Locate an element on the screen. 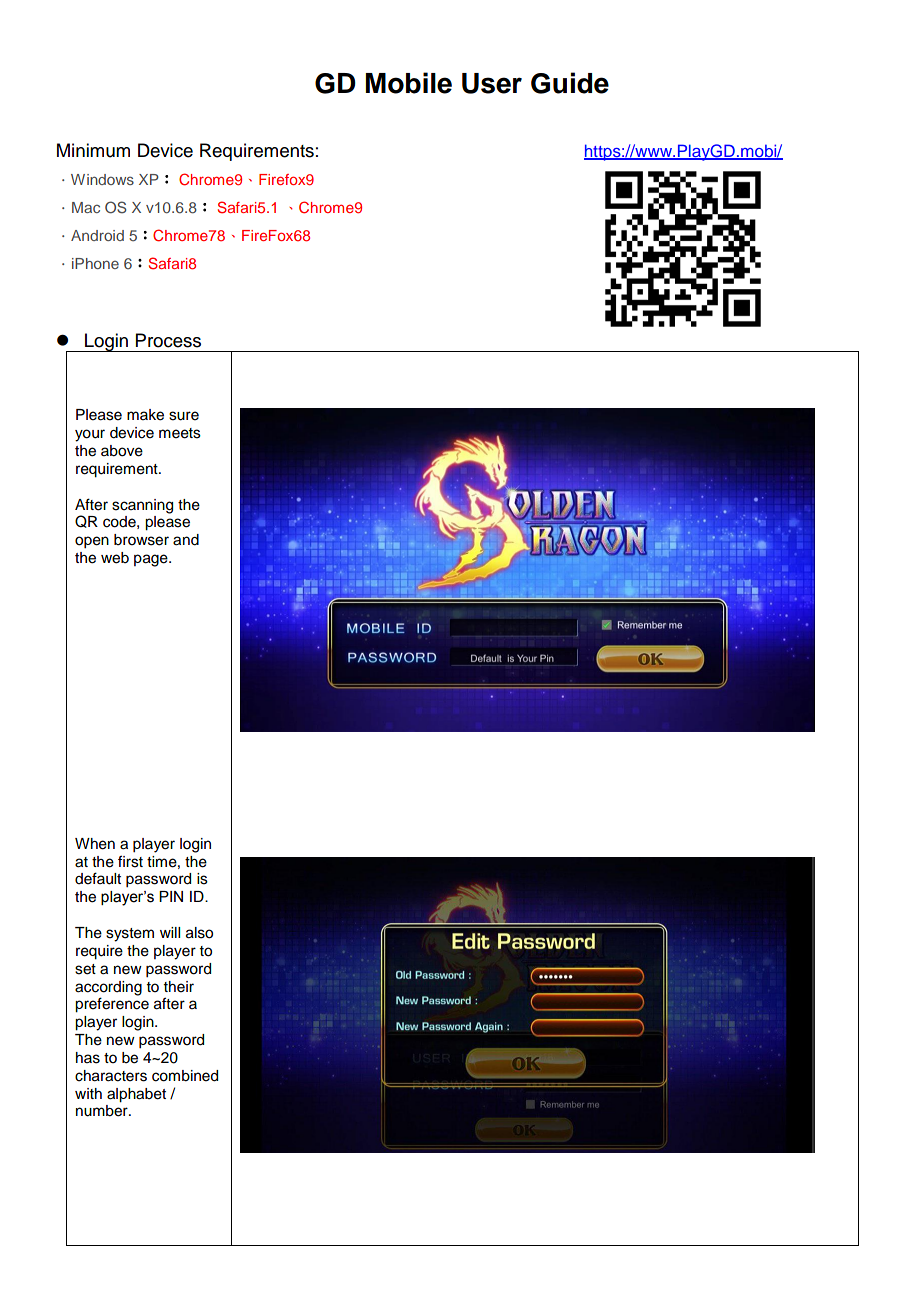 The image size is (924, 1307). combined is located at coordinates (185, 1076).
